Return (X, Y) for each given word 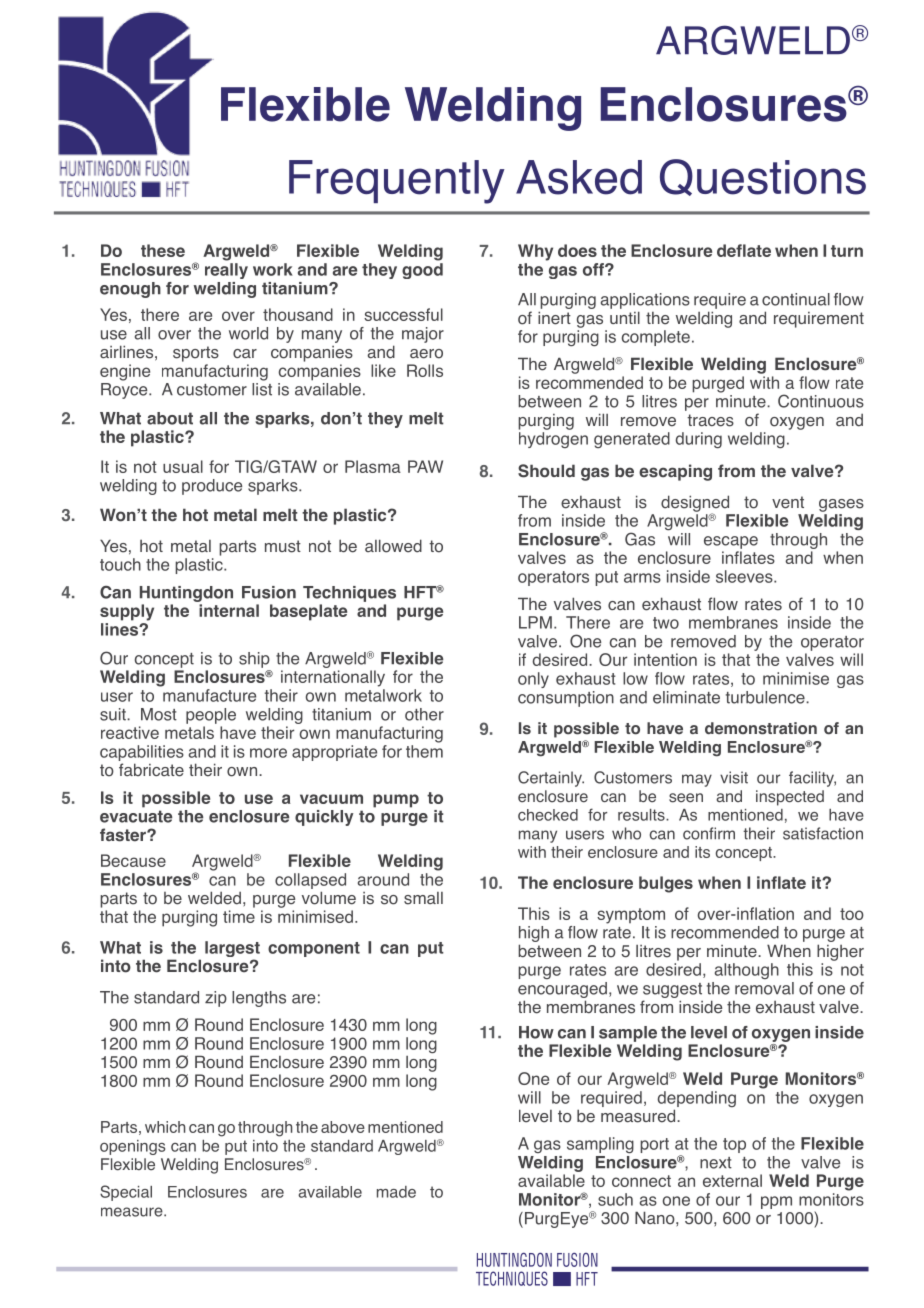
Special (126, 1193)
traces (710, 420)
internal (229, 610)
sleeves (745, 576)
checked (548, 815)
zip (216, 999)
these (163, 250)
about (170, 418)
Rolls (425, 370)
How (536, 1032)
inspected (790, 798)
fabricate (151, 770)
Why (535, 252)
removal (764, 988)
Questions (763, 177)
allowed (393, 546)
